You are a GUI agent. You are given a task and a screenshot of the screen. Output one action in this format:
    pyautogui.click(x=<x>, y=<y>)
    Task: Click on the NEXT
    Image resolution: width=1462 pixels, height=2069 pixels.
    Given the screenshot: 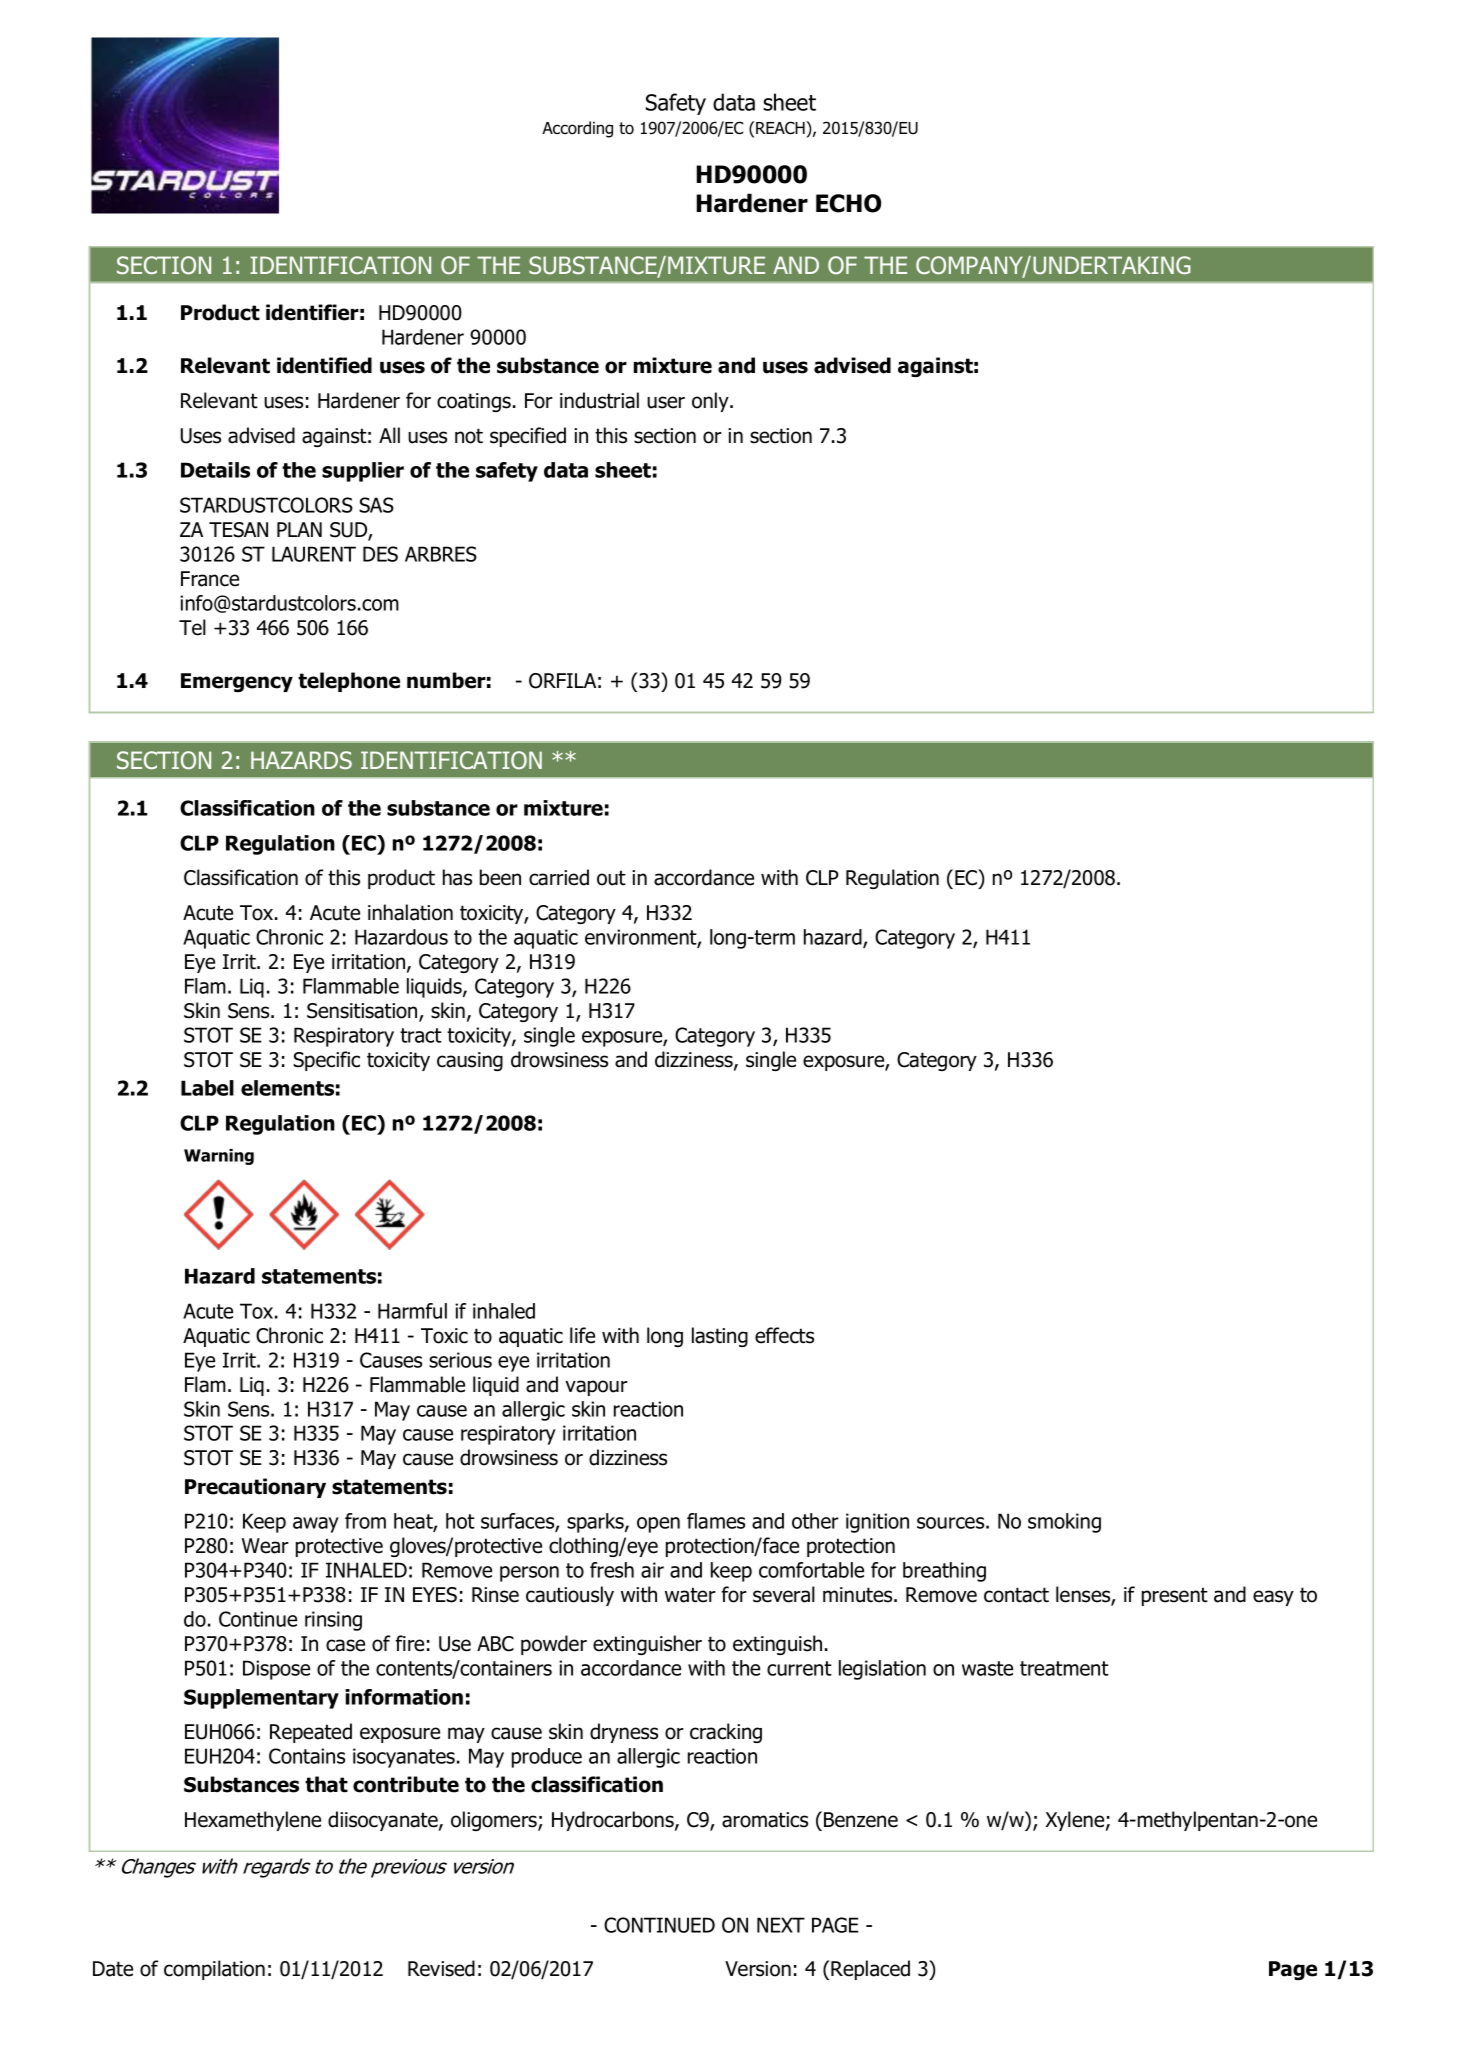 What is the action you would take?
    pyautogui.click(x=781, y=1925)
